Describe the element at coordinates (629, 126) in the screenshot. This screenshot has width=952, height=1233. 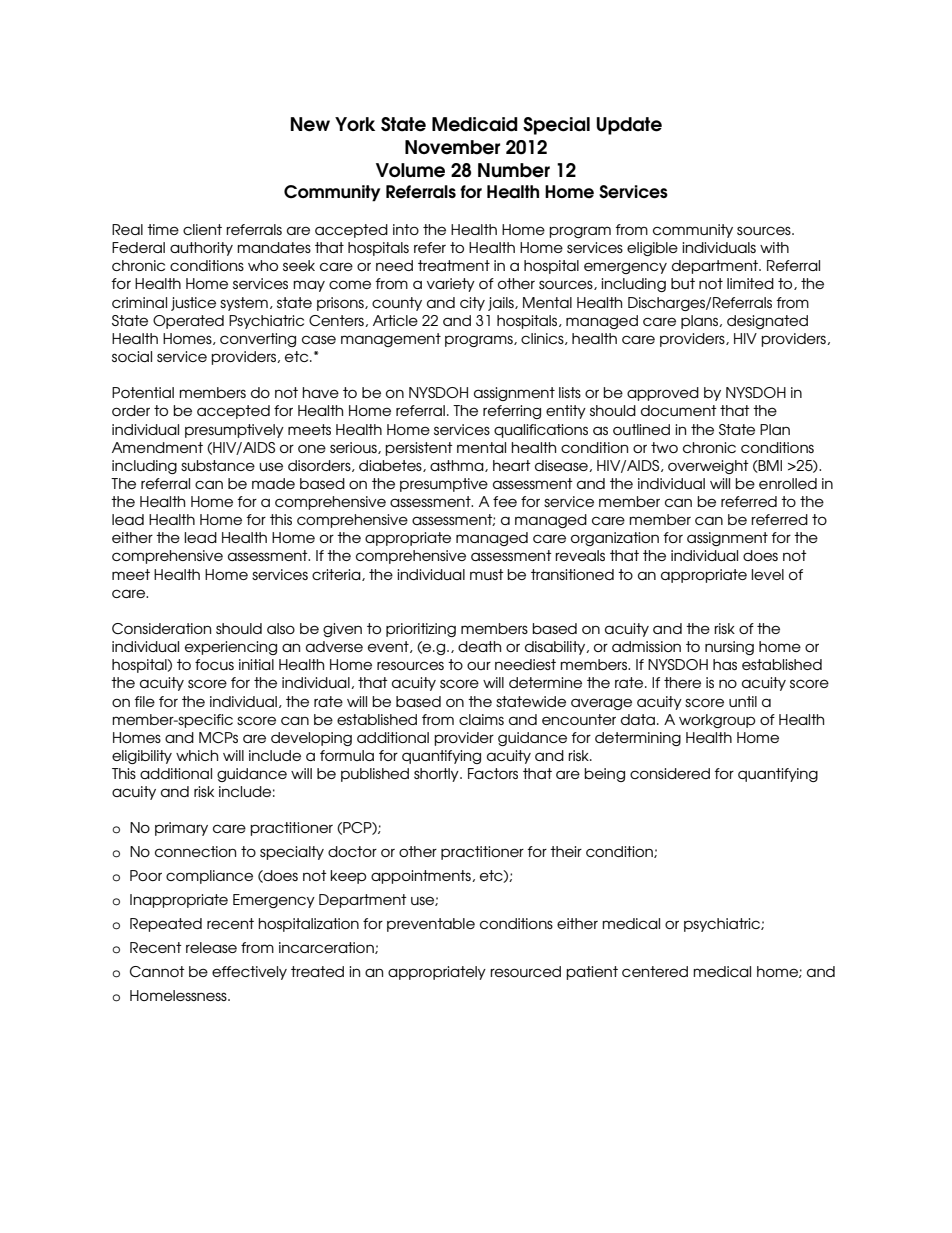
I see `Update` at that location.
